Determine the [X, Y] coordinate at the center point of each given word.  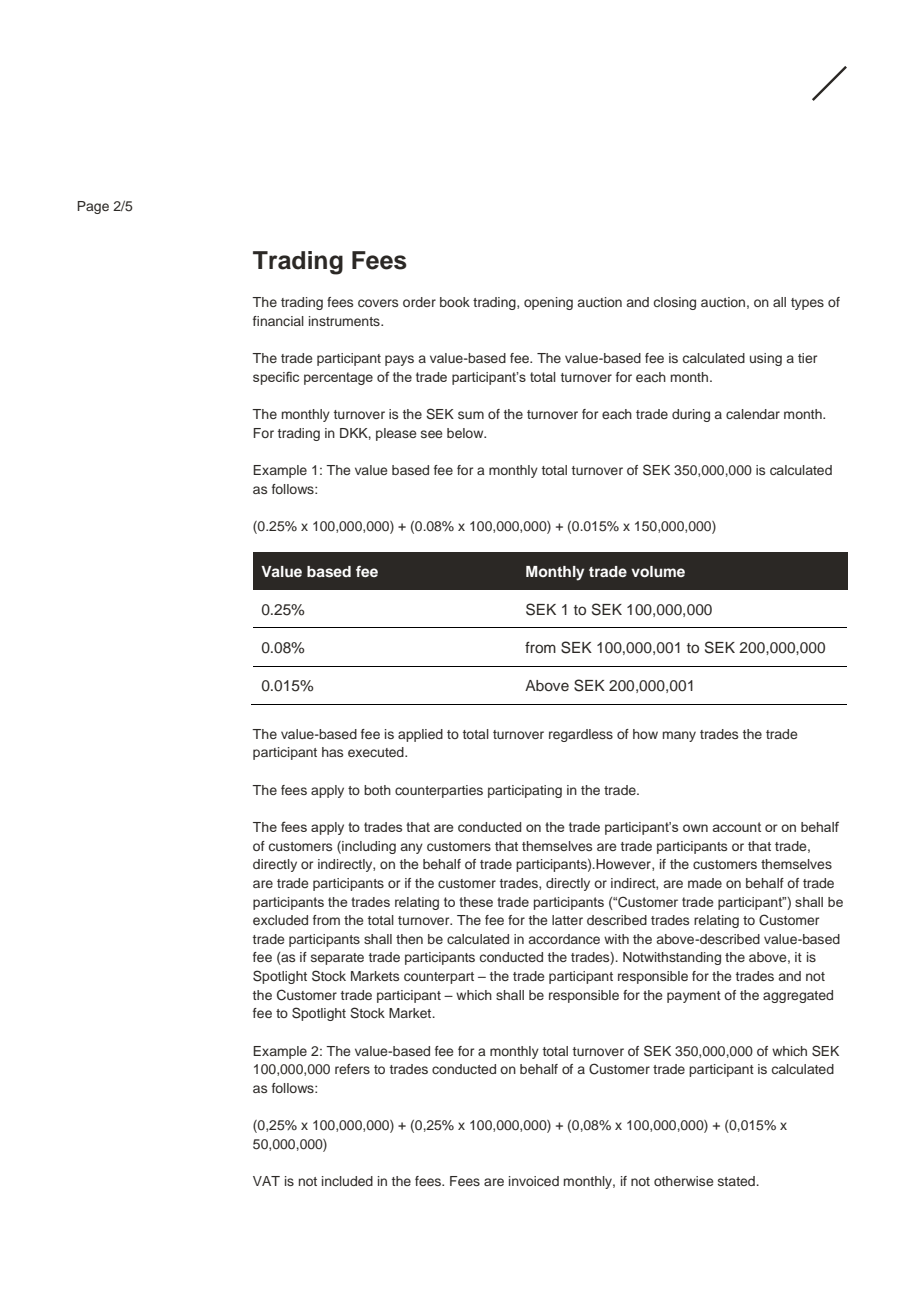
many [679, 736]
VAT [266, 1181]
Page [93, 207]
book [455, 302]
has [332, 752]
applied [420, 735]
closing [675, 303]
